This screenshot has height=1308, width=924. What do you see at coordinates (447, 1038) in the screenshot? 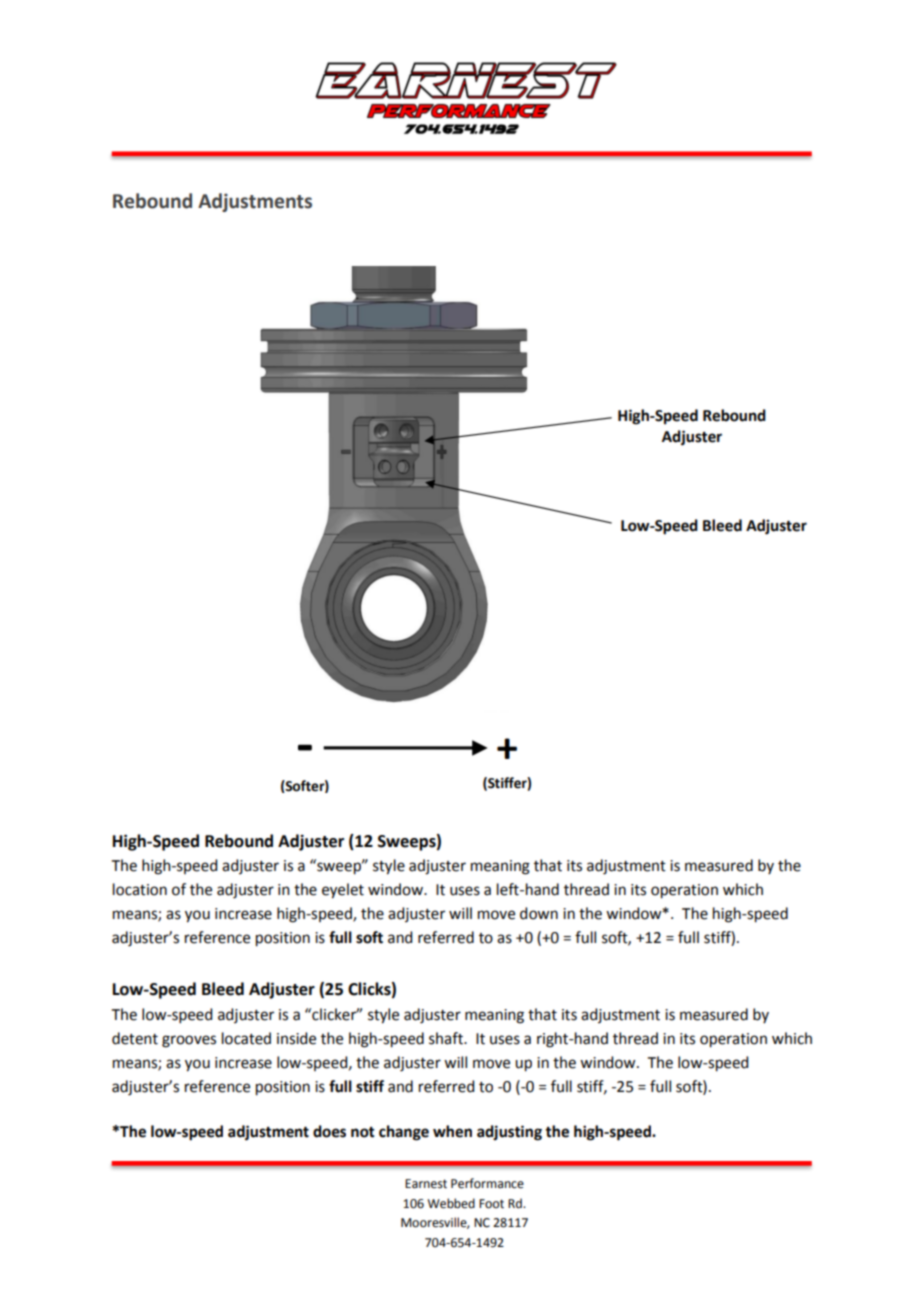
I see `shaft` at bounding box center [447, 1038].
